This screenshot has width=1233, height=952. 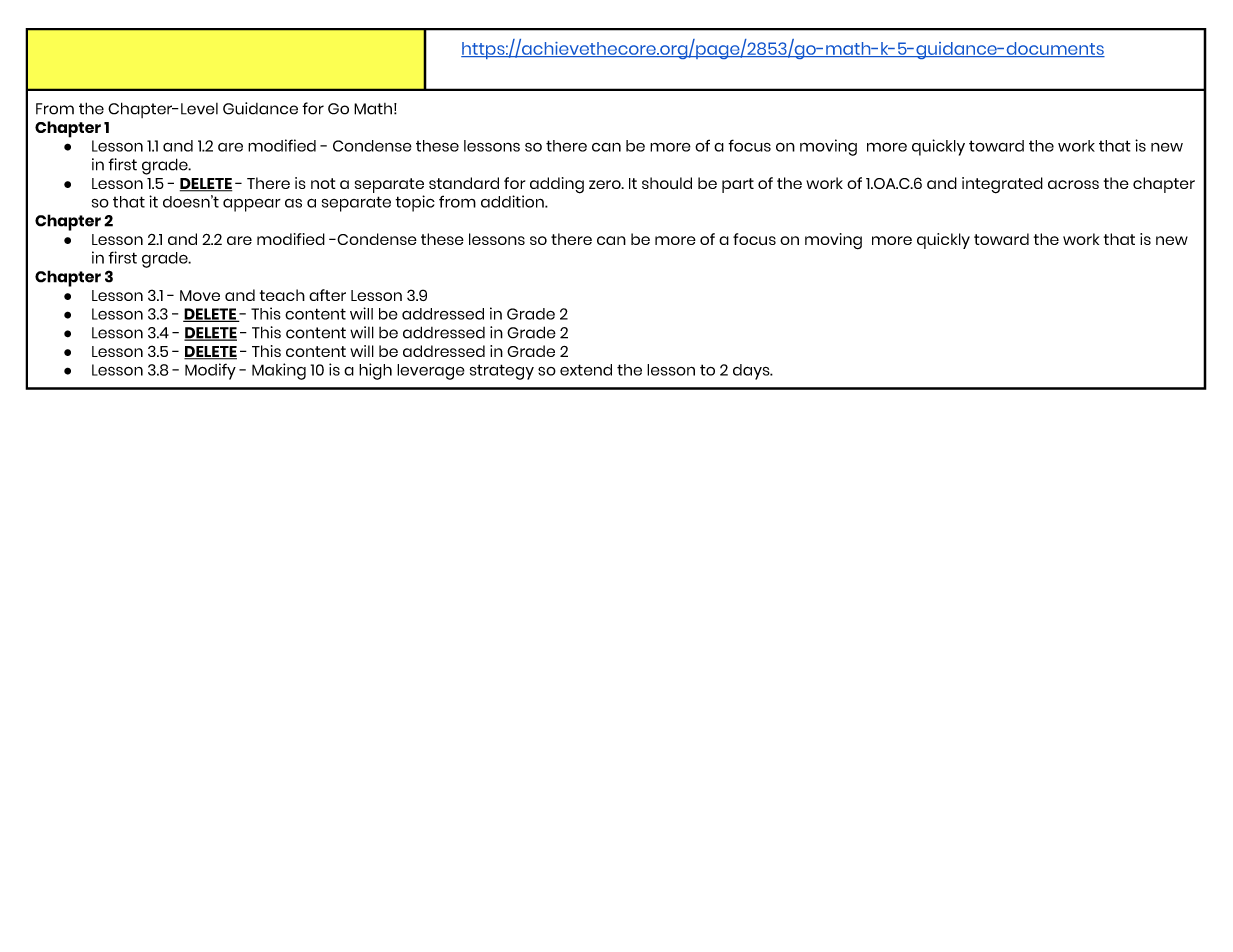 I want to click on Move, so click(x=200, y=295).
